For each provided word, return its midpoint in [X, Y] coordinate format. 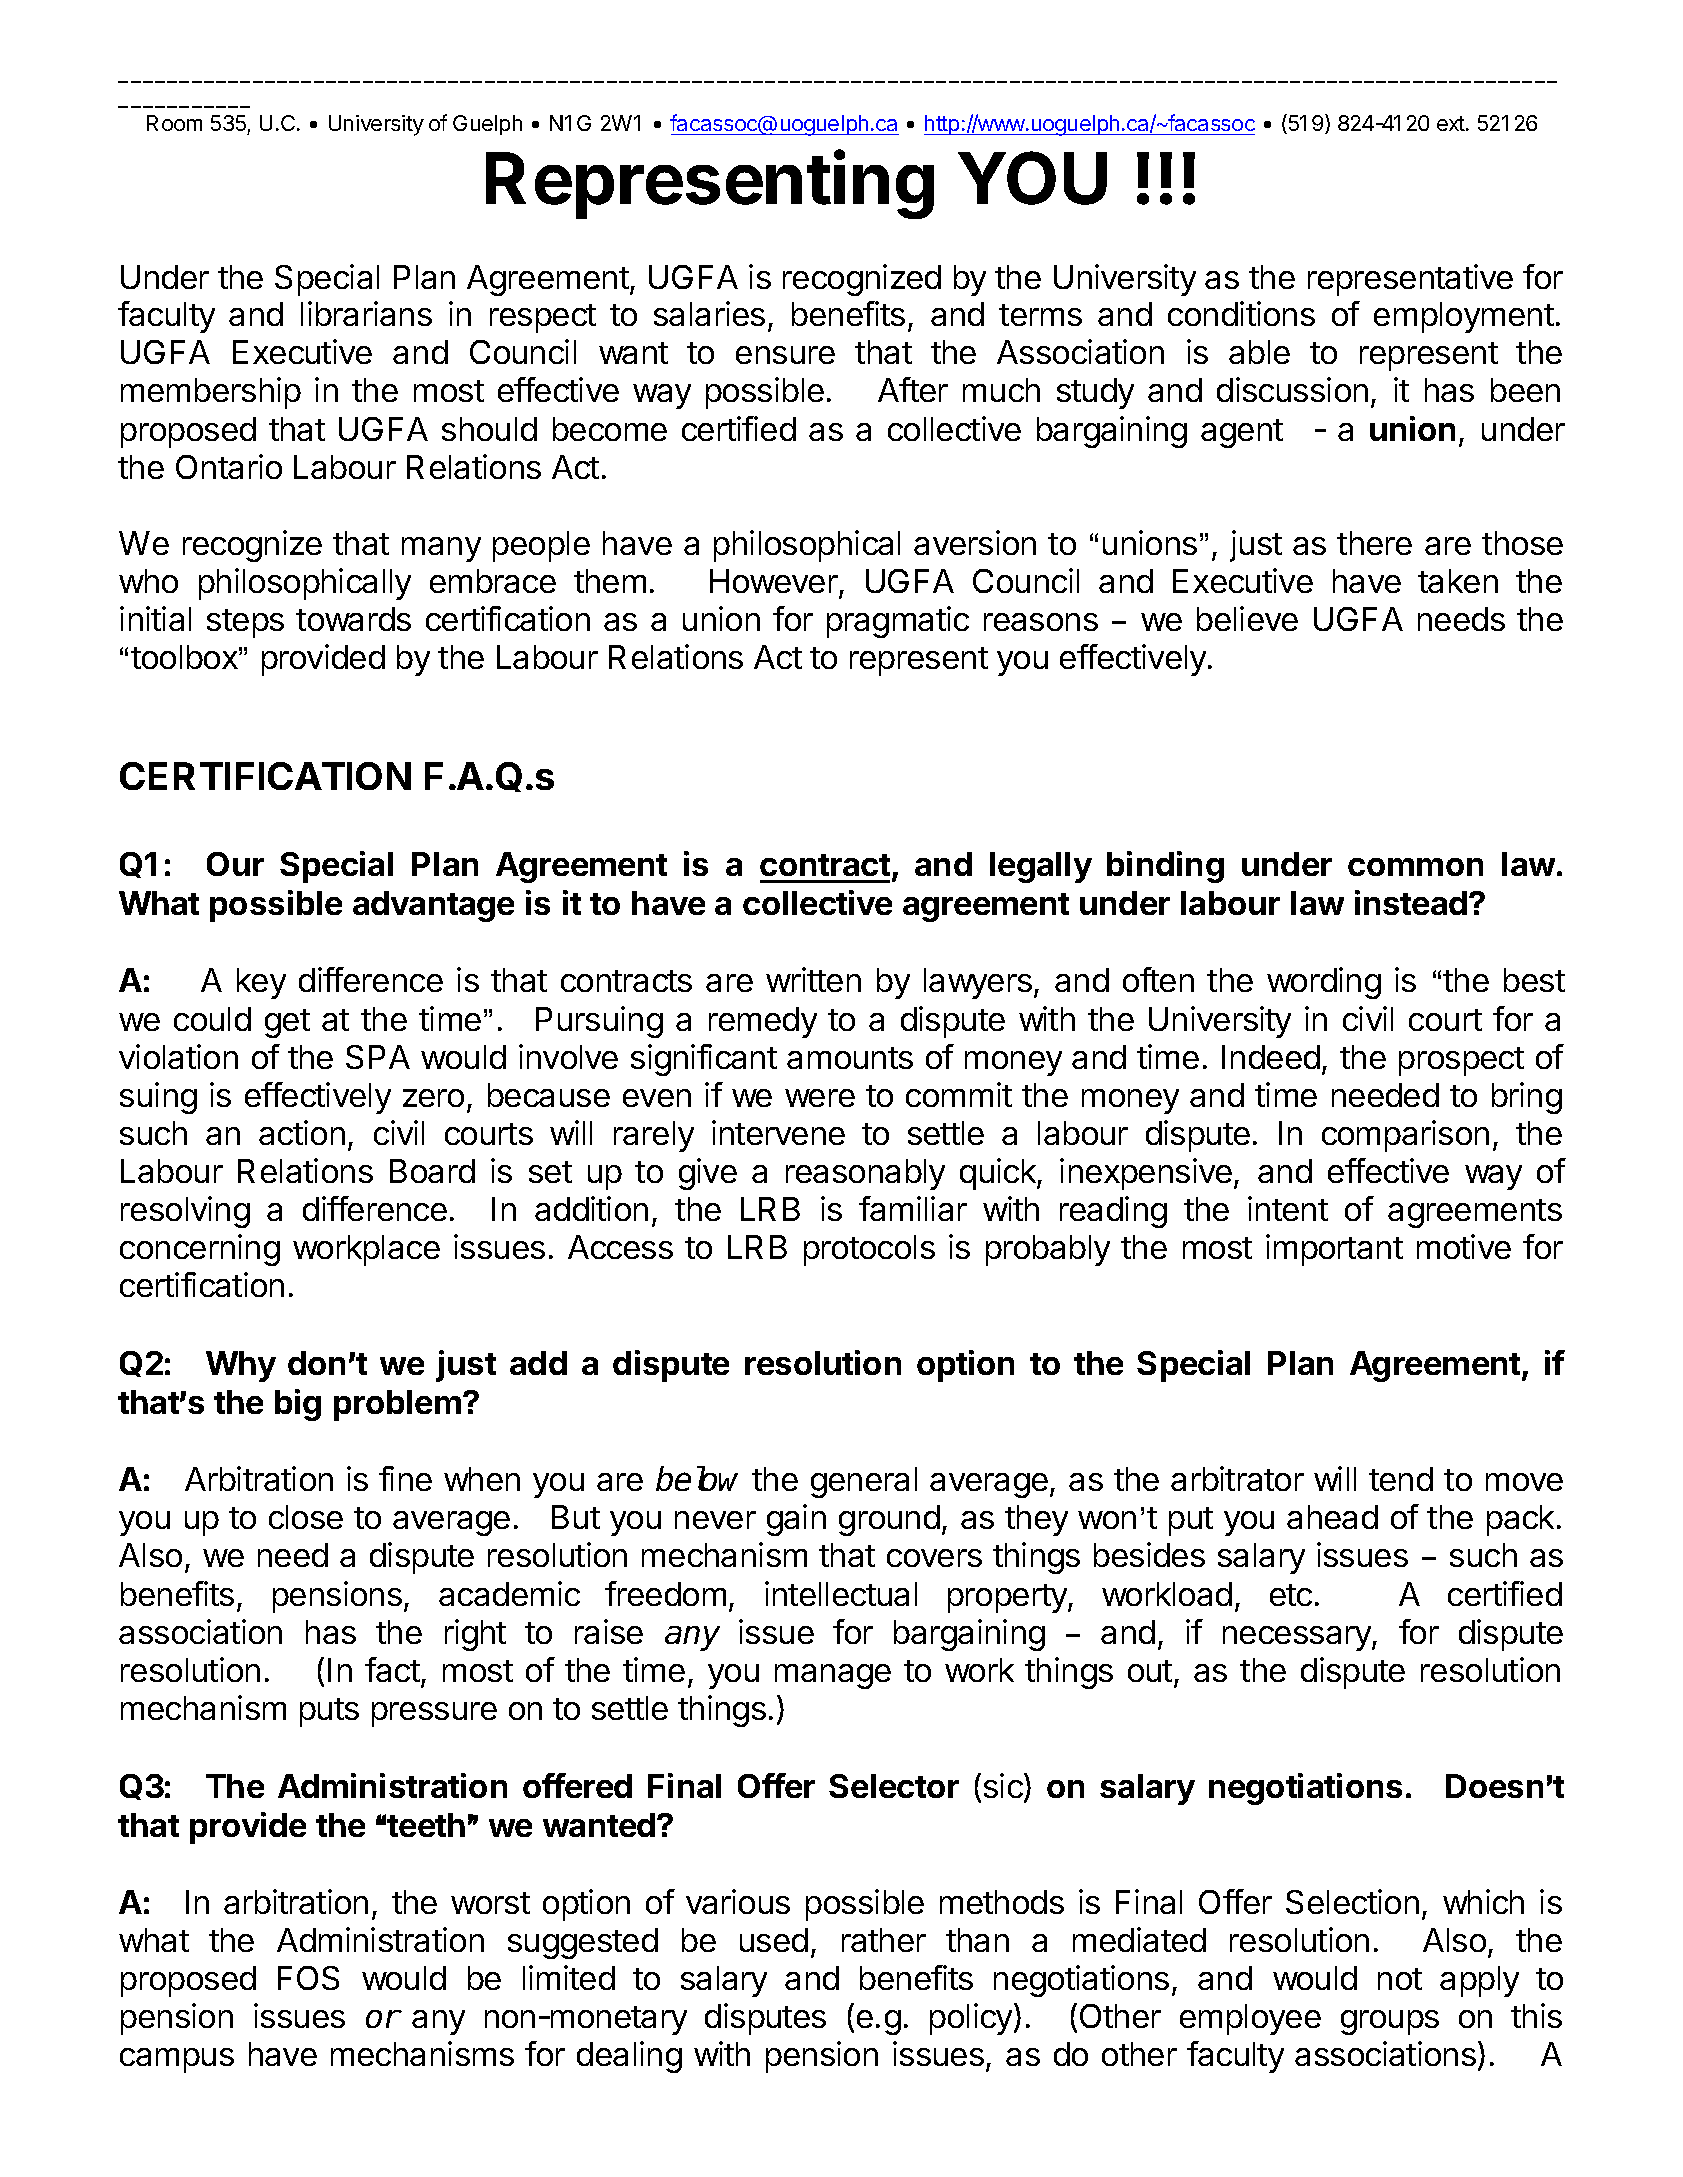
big [298, 1405]
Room [174, 123]
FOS [308, 1978]
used [774, 1940]
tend [1401, 1479]
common [1415, 867]
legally [1041, 867]
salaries [709, 313]
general [864, 1482]
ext [1452, 123]
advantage [433, 906]
